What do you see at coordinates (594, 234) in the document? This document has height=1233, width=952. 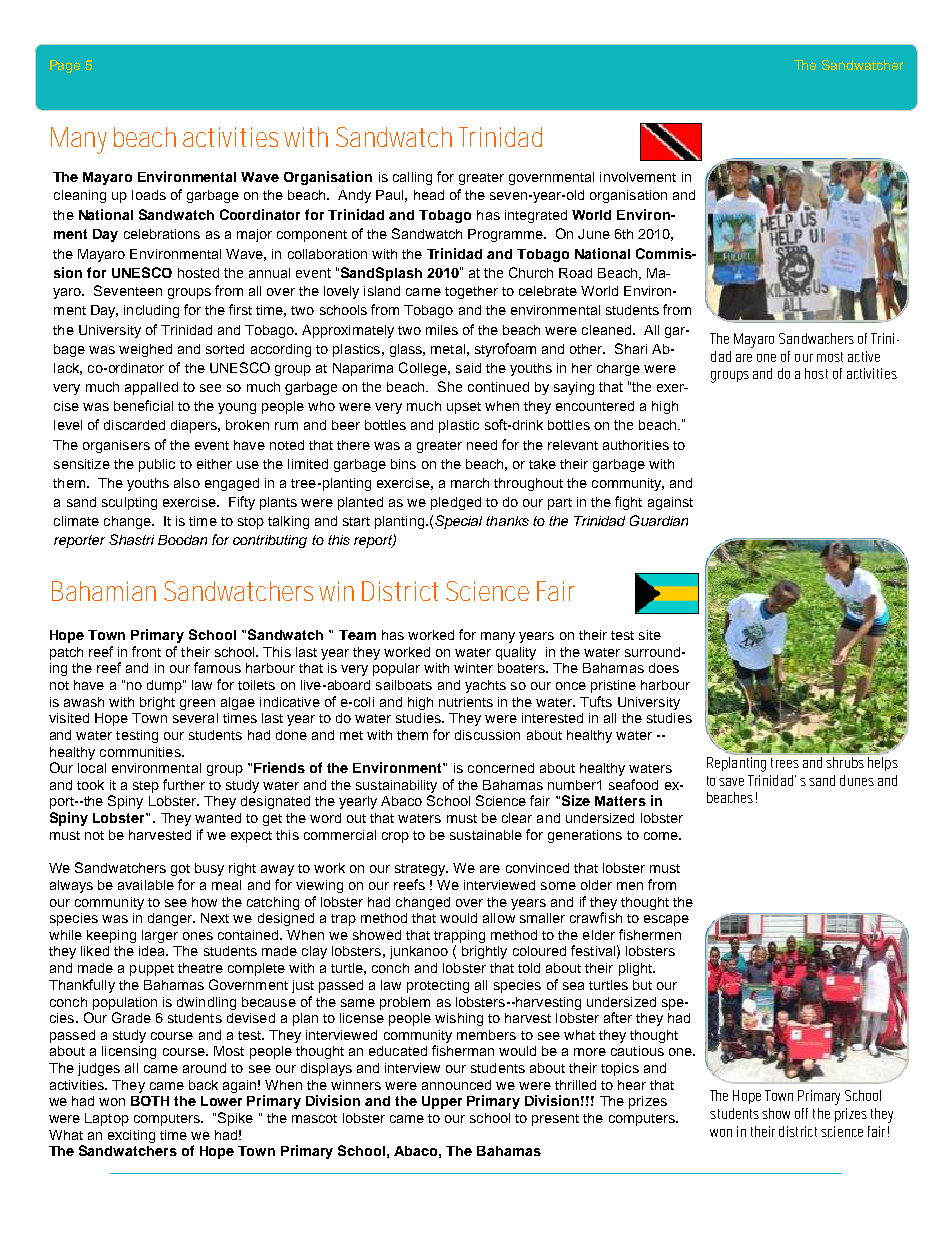 I see `June` at bounding box center [594, 234].
